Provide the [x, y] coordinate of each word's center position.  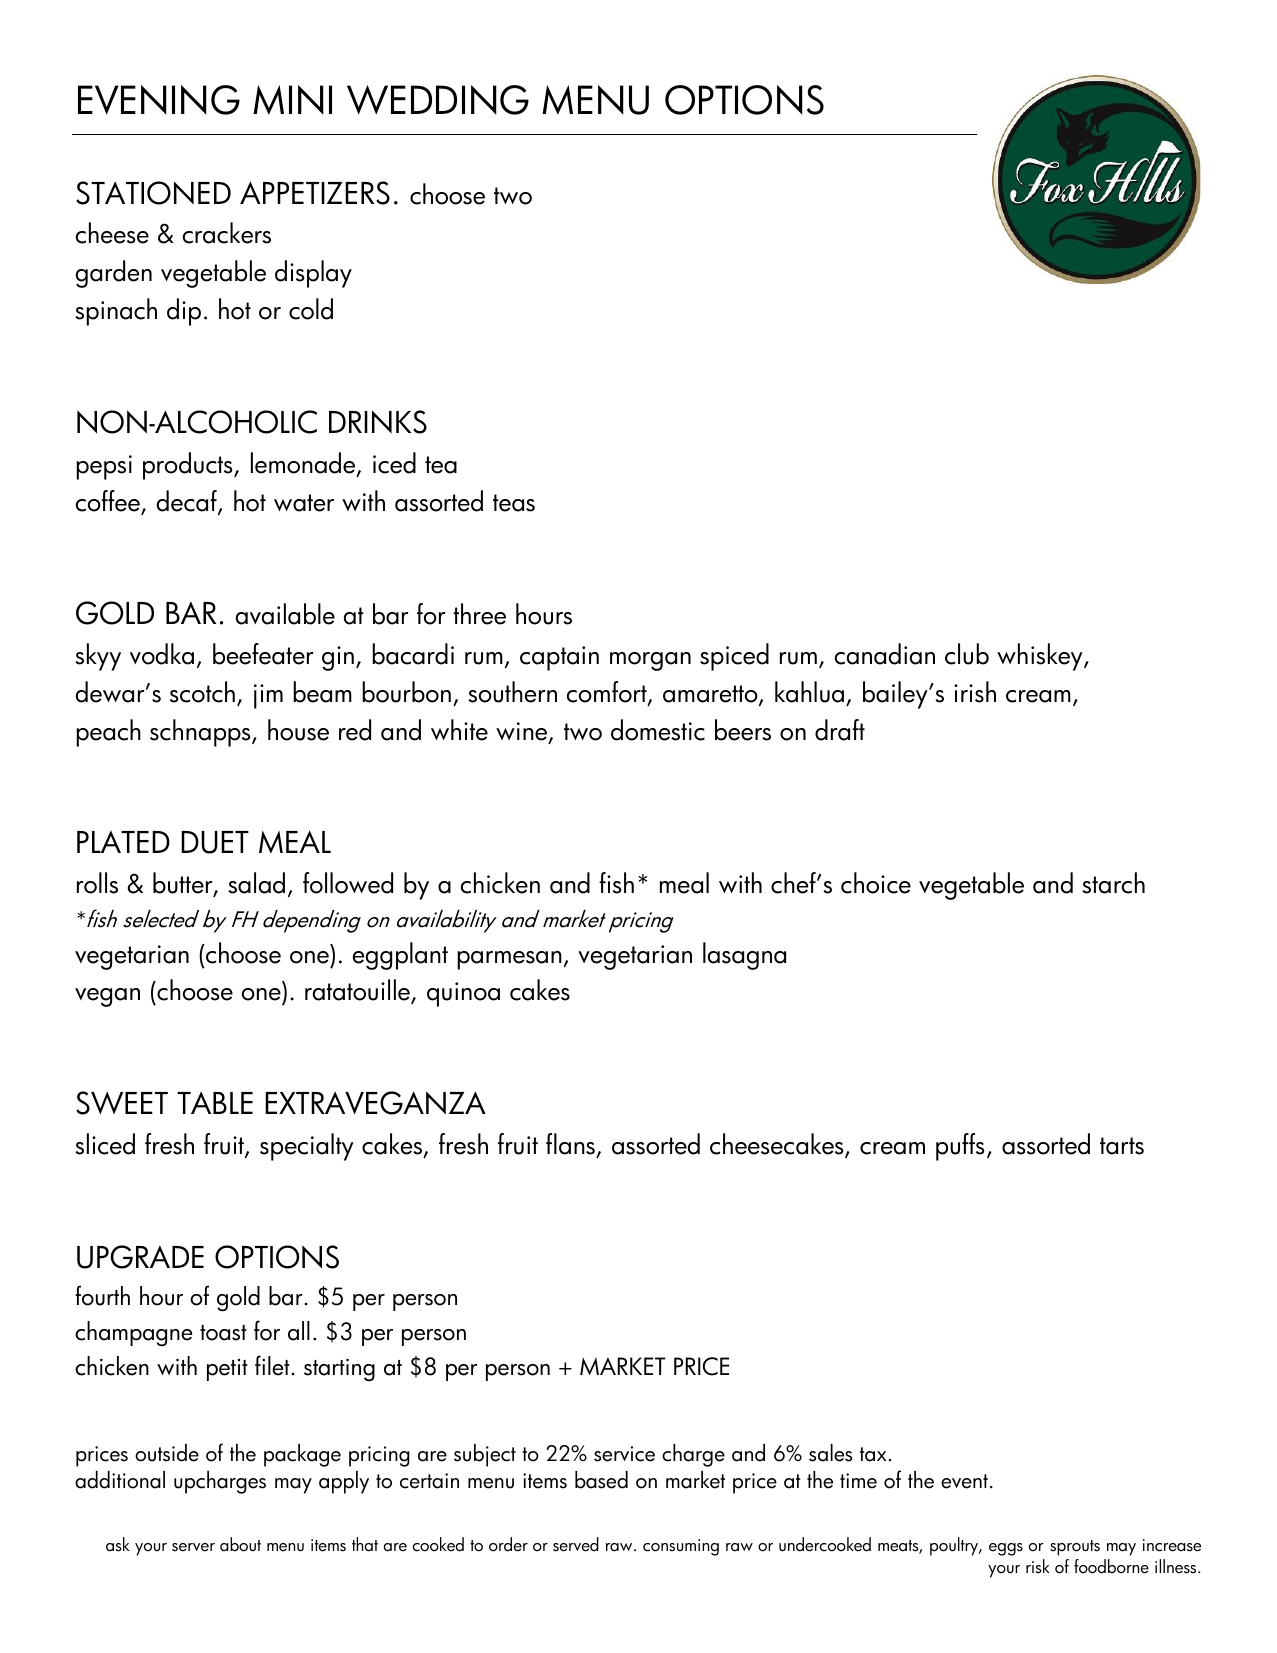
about [240, 1544]
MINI [292, 100]
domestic [658, 730]
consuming [681, 1547]
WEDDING [438, 100]
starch [1113, 883]
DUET [215, 842]
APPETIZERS [315, 193]
